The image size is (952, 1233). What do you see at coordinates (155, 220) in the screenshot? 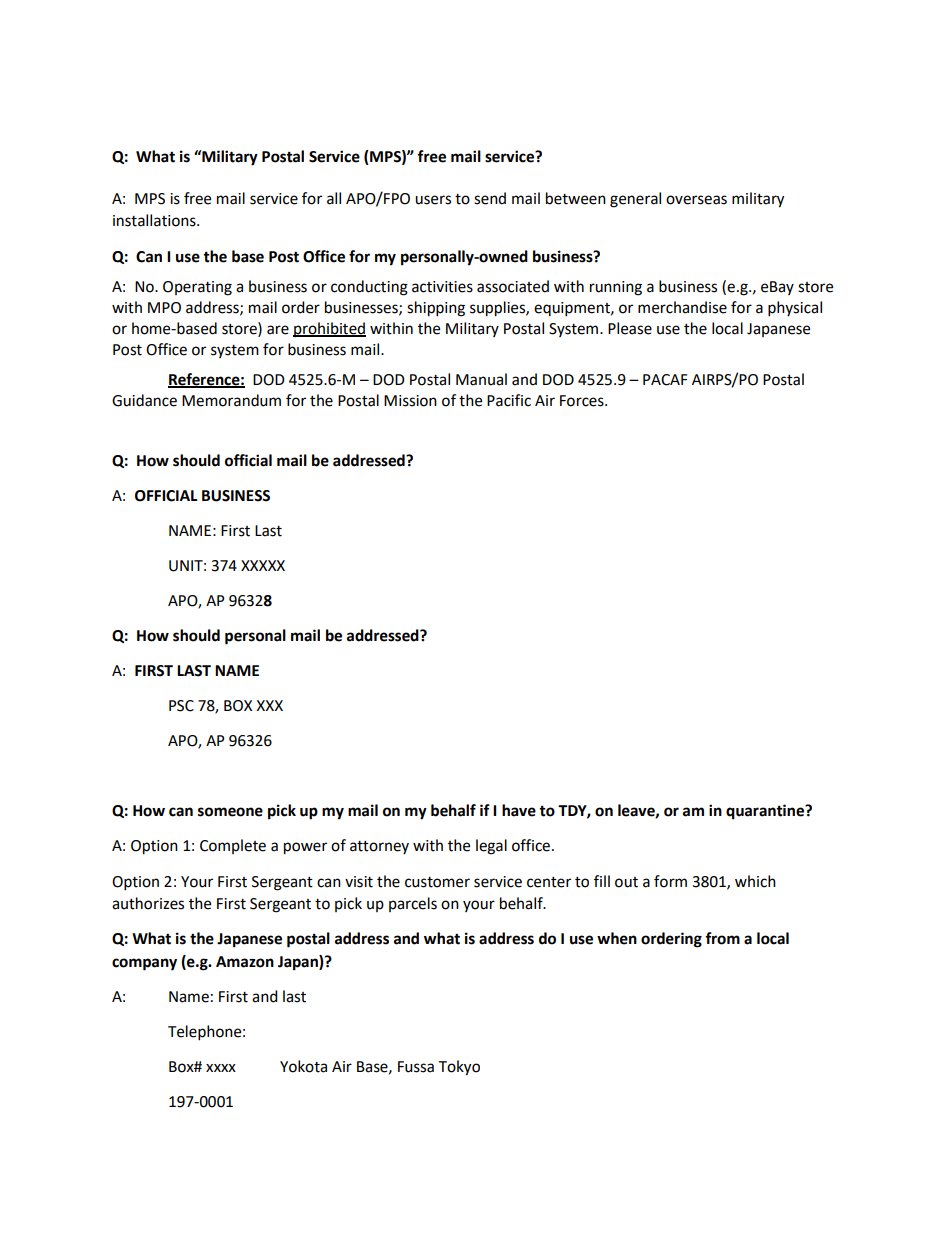
I see `installations` at bounding box center [155, 220].
